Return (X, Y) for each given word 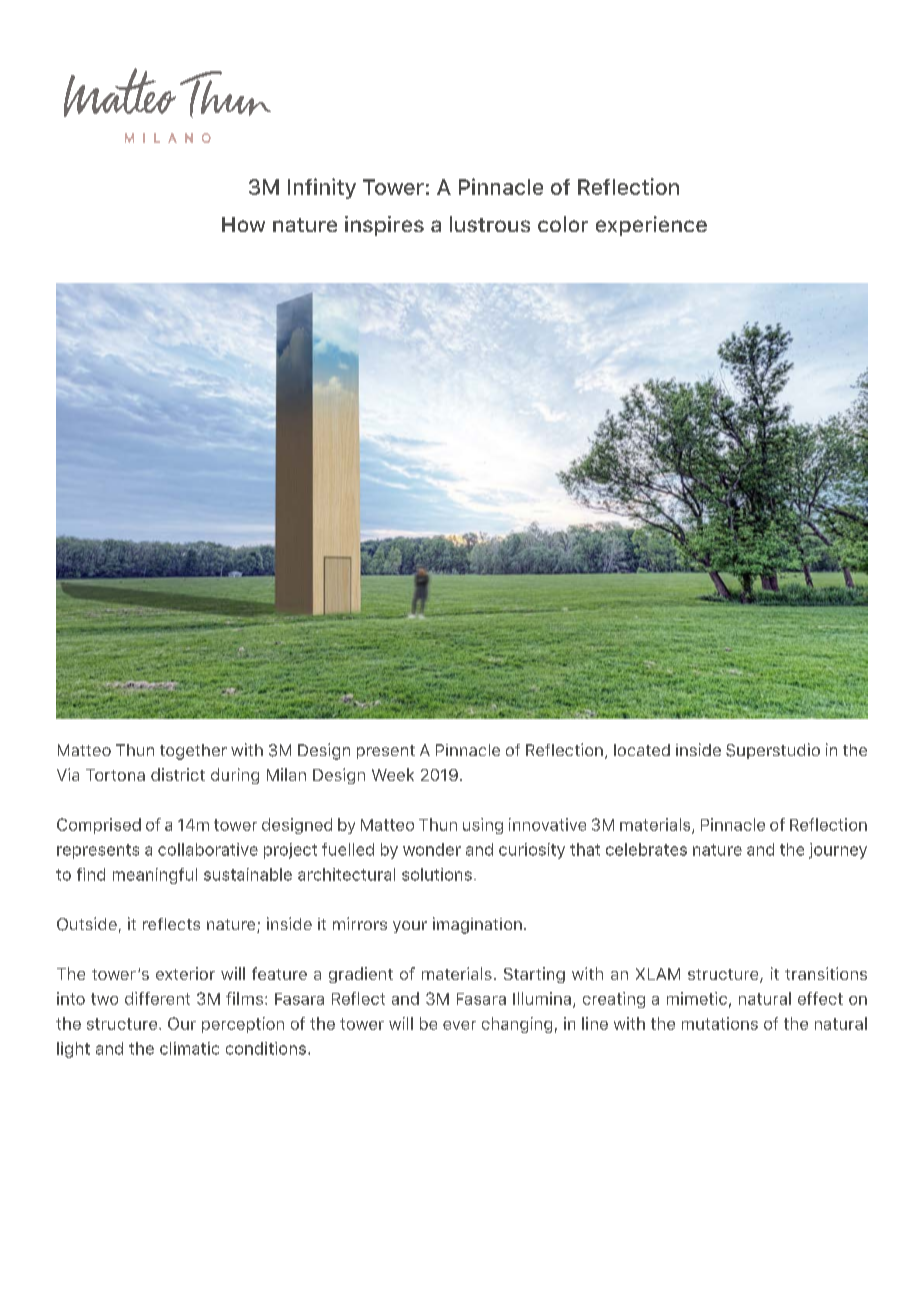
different (157, 998)
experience (651, 226)
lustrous (490, 224)
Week (393, 774)
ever (459, 1025)
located (642, 750)
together (193, 752)
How (243, 224)
